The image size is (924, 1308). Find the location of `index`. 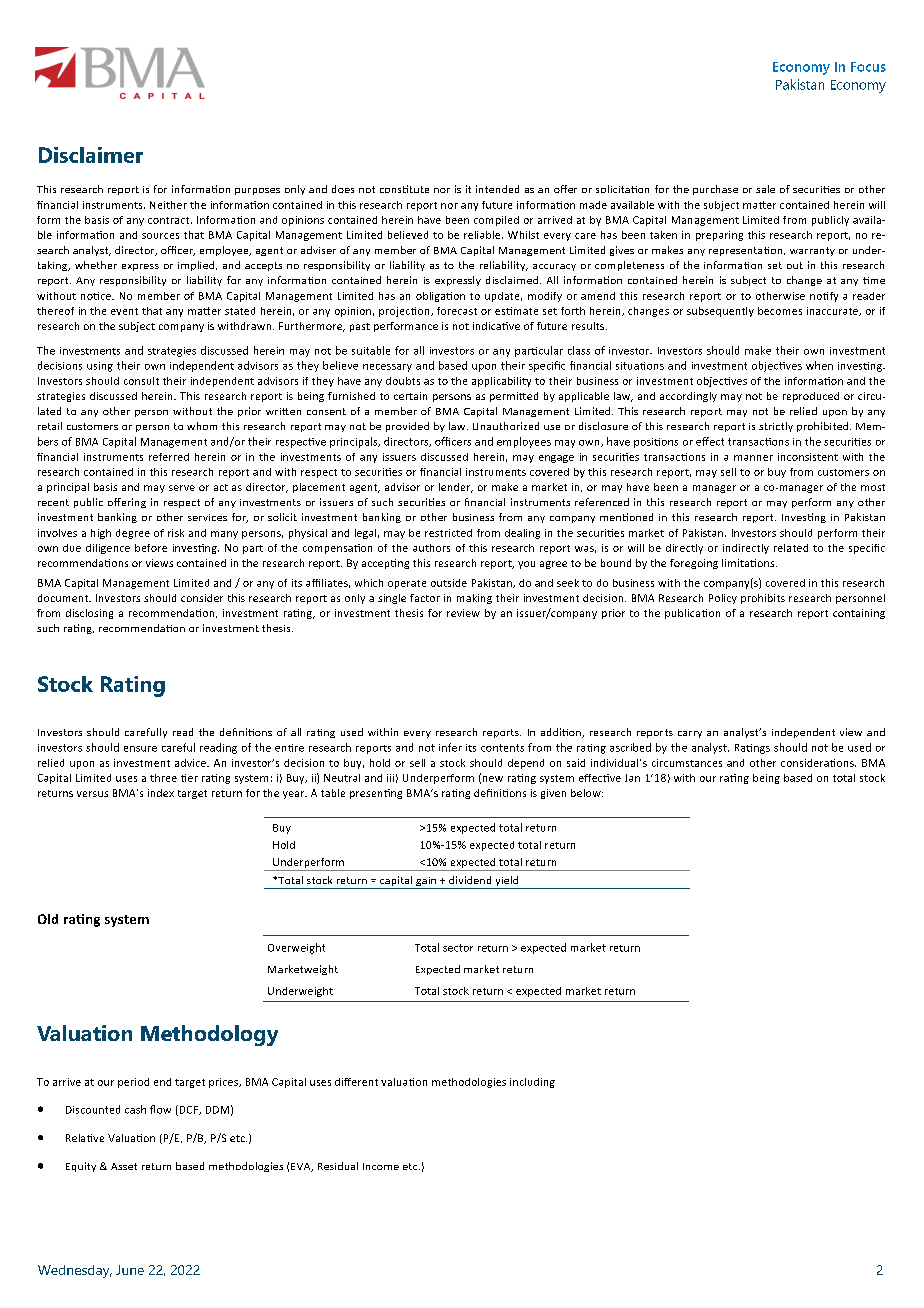

index is located at coordinates (161, 793).
